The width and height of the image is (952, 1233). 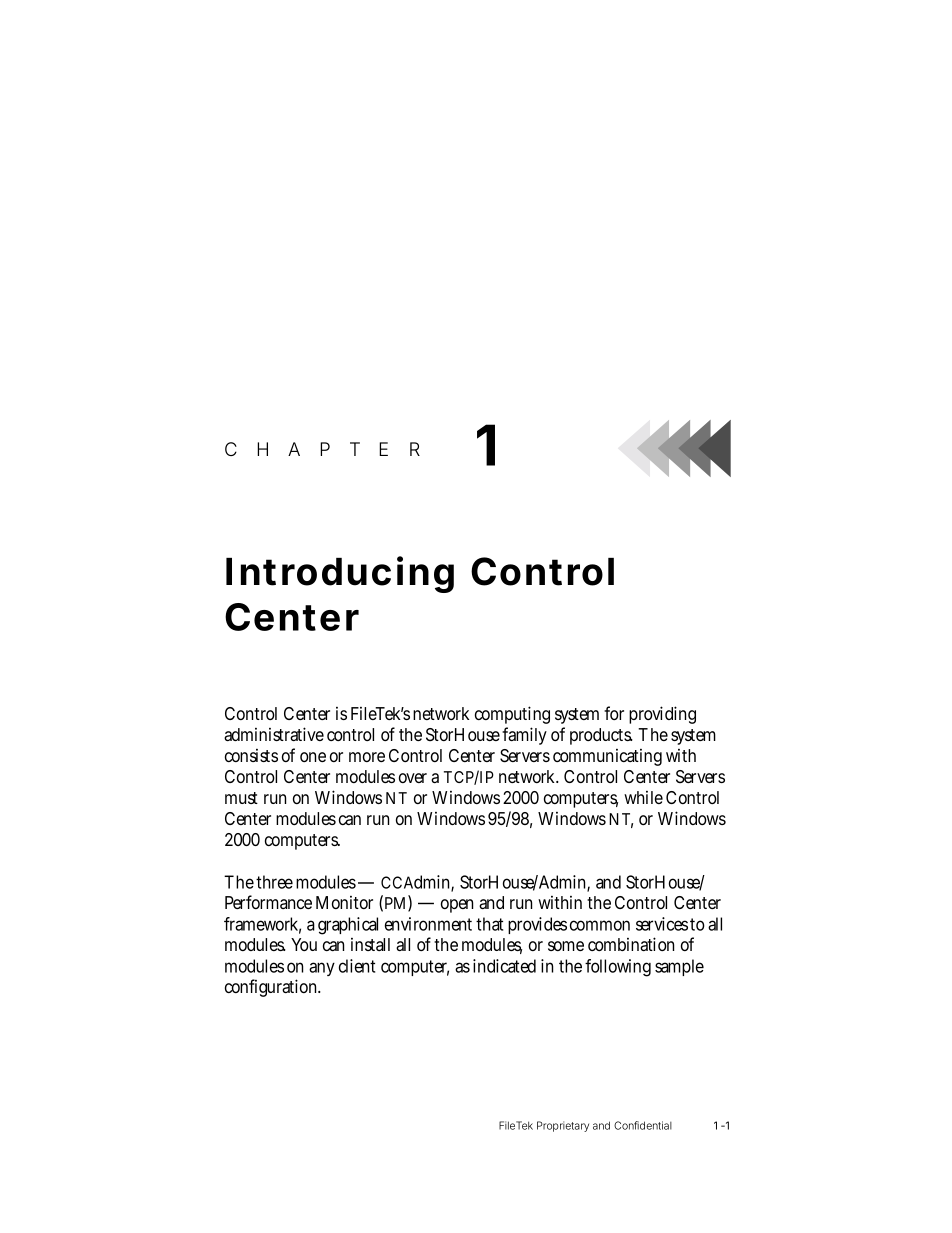 I want to click on Introducing, so click(x=340, y=574).
